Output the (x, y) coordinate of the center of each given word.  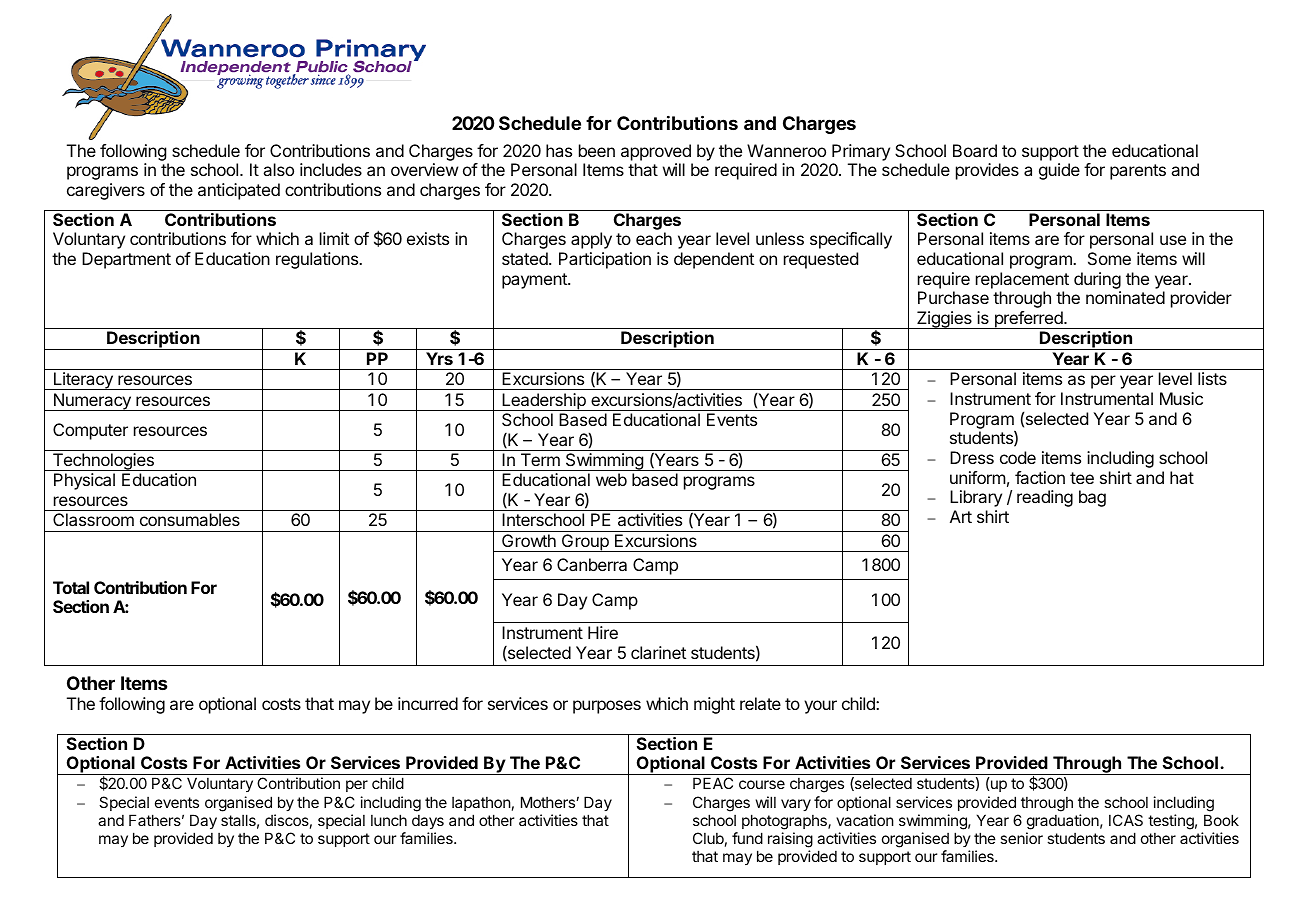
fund (747, 838)
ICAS (1126, 820)
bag (1092, 498)
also (278, 169)
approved (656, 152)
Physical (84, 481)
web (611, 479)
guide (1059, 171)
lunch (389, 820)
